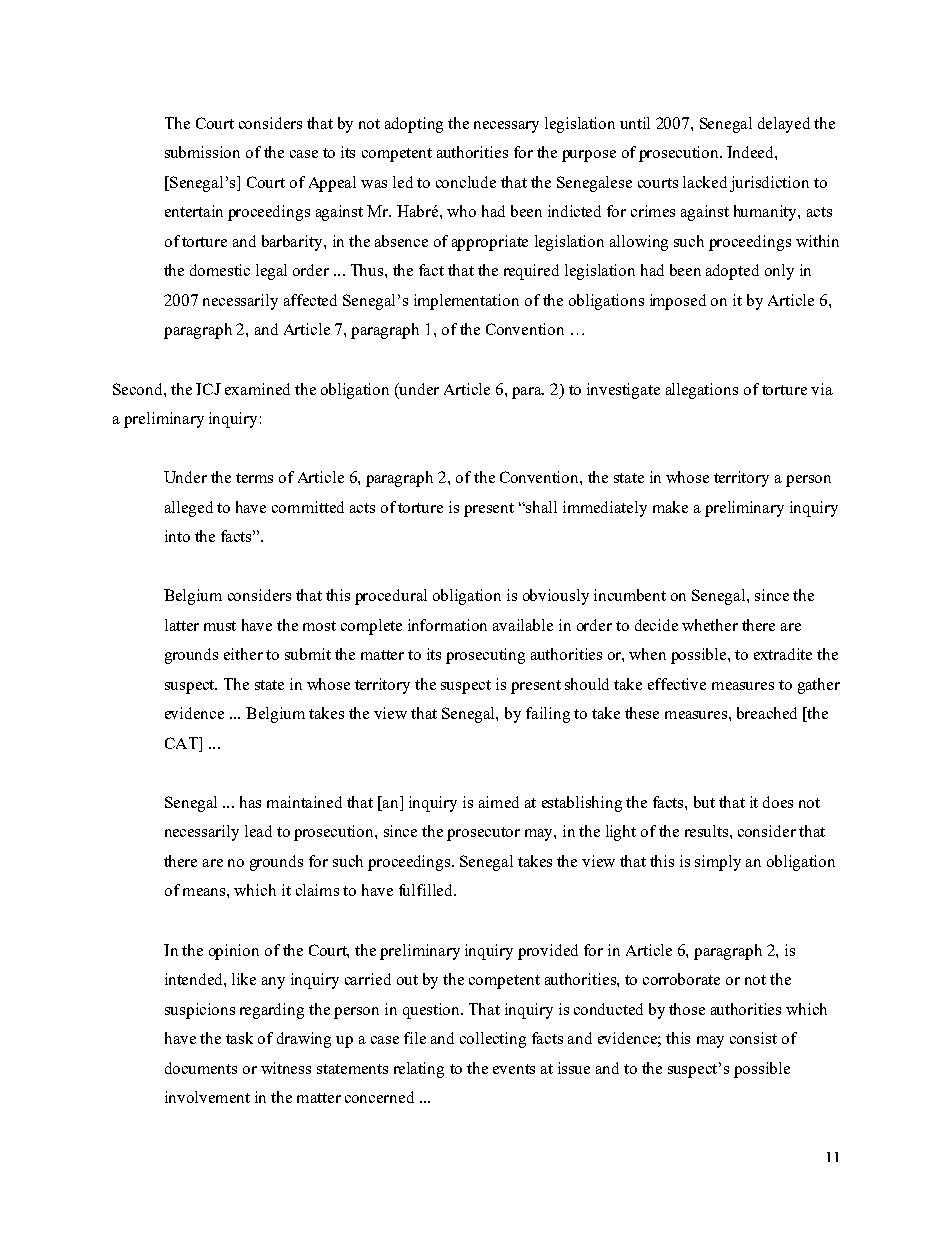 This screenshot has width=952, height=1233. What do you see at coordinates (506, 127) in the screenshot?
I see `necessary` at bounding box center [506, 127].
